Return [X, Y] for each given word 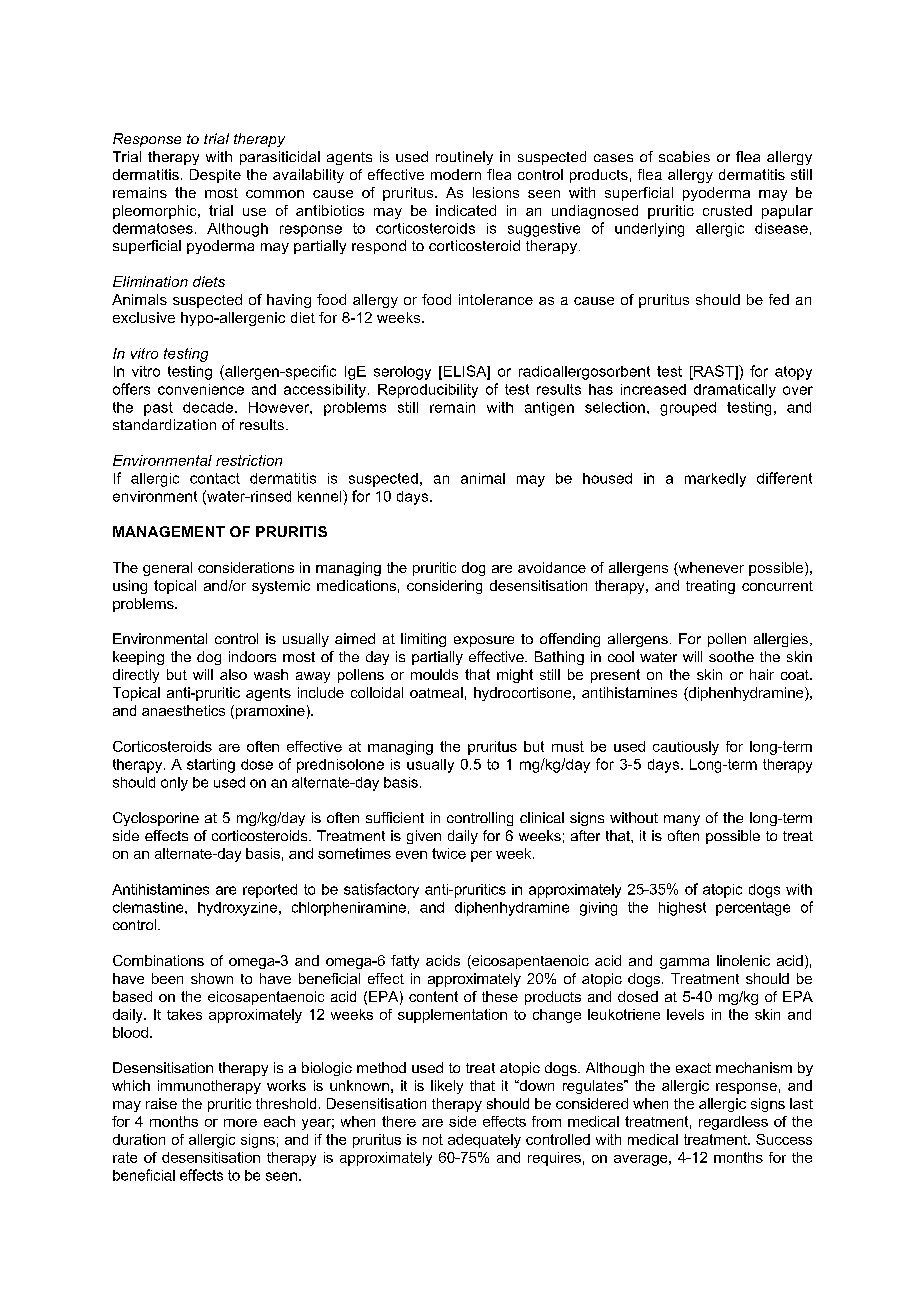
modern [456, 174]
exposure [484, 641]
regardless [733, 1123]
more [240, 1123]
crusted [727, 210]
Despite [215, 176]
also [233, 674]
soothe [731, 656]
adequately [484, 1141]
